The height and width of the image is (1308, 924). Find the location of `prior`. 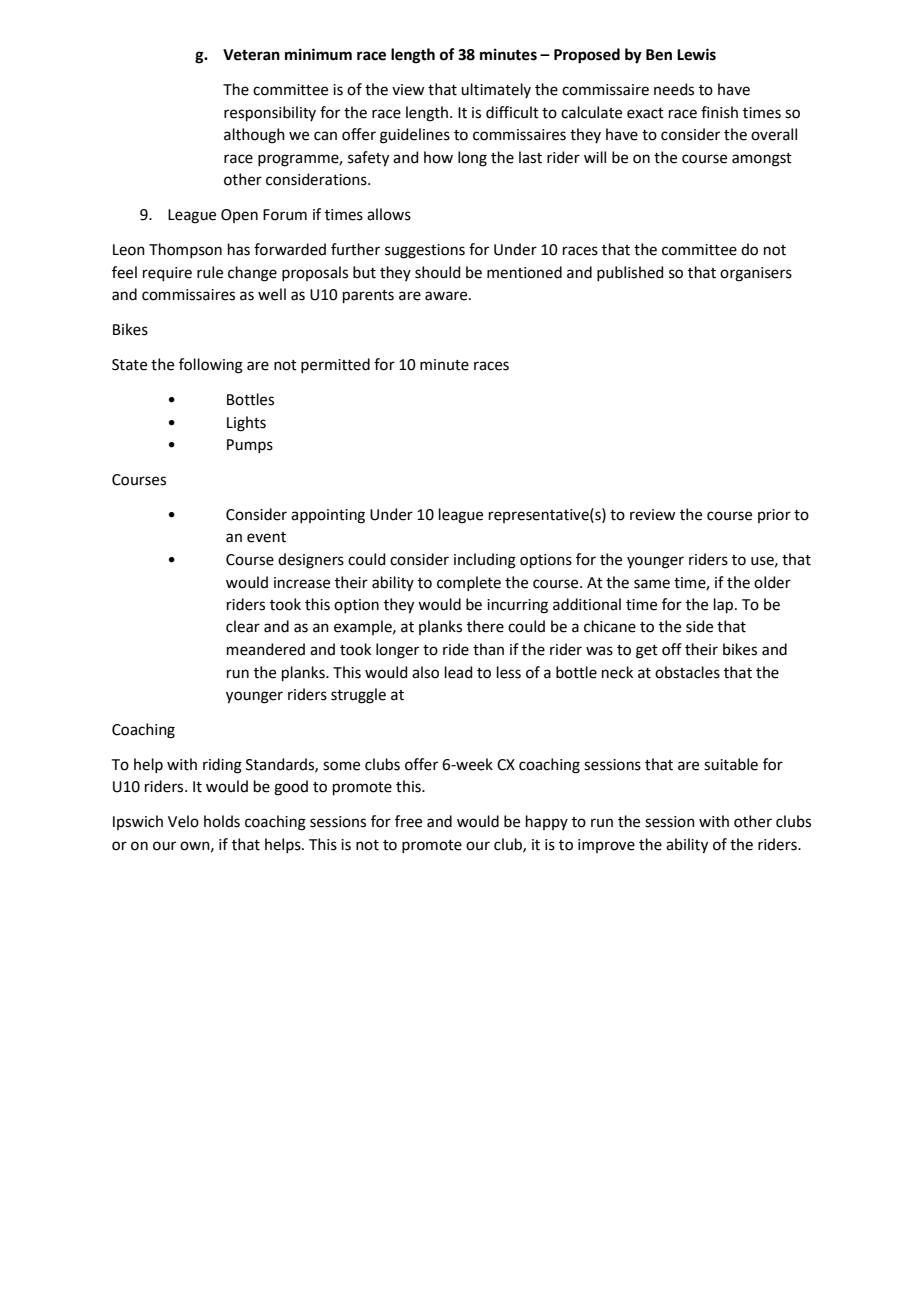

prior is located at coordinates (774, 516).
